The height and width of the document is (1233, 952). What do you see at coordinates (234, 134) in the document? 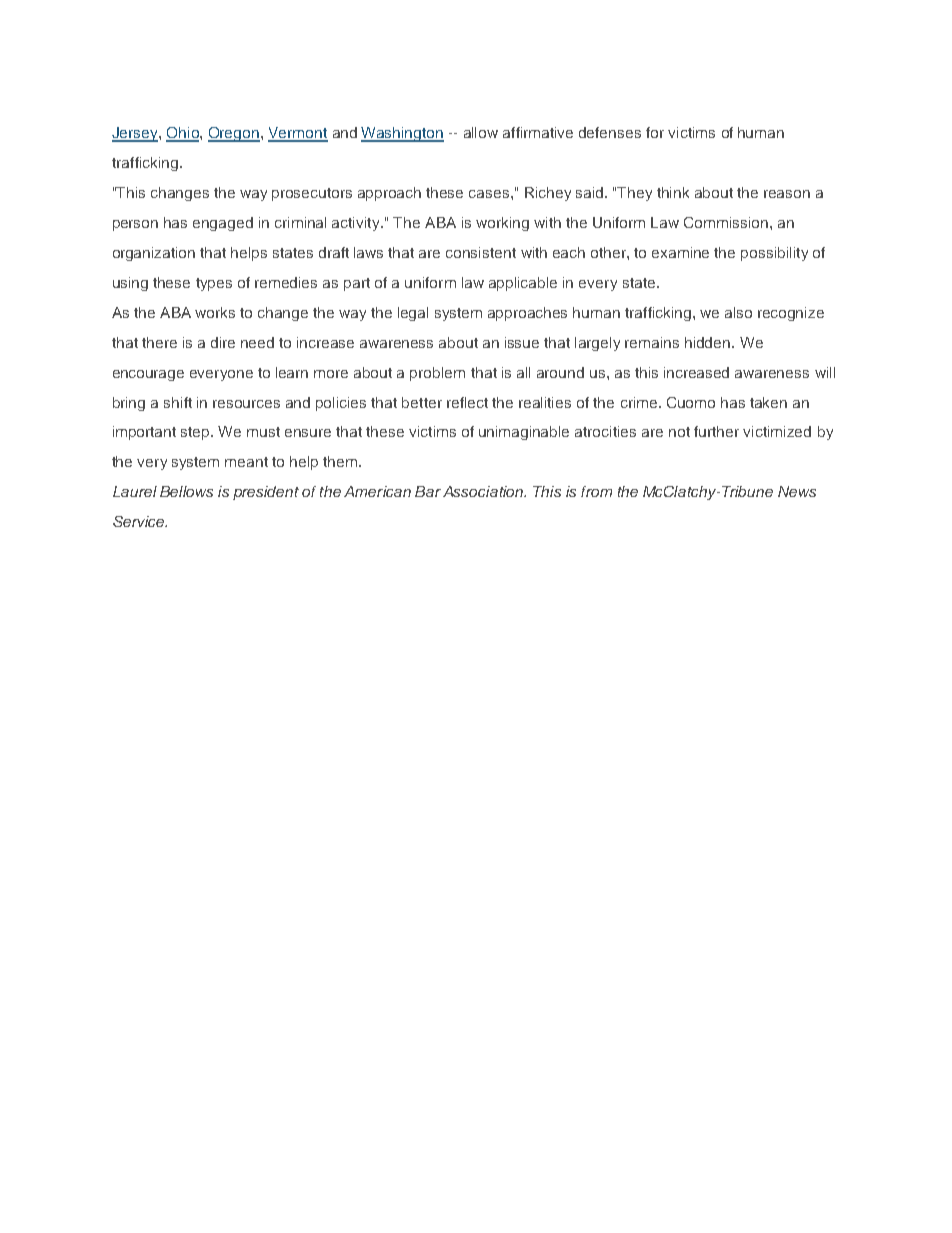
I see `Oregon` at bounding box center [234, 134].
